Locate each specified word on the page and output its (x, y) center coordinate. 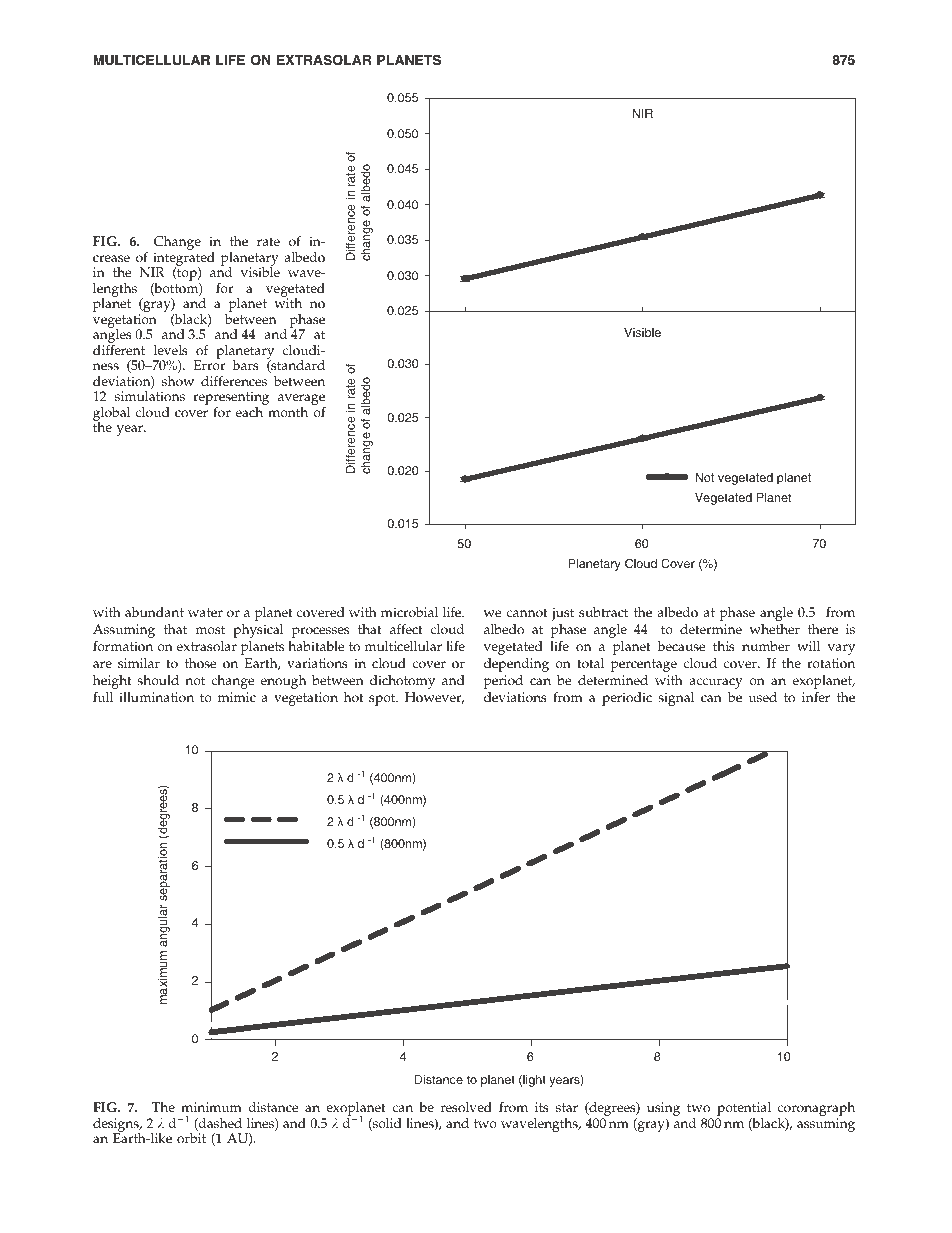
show (178, 381)
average (302, 401)
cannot (527, 613)
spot (383, 699)
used (762, 697)
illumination (156, 697)
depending (516, 665)
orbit (191, 1138)
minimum (211, 1107)
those (200, 663)
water (205, 613)
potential (744, 1110)
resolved (466, 1107)
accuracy (716, 683)
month (288, 412)
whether (775, 629)
